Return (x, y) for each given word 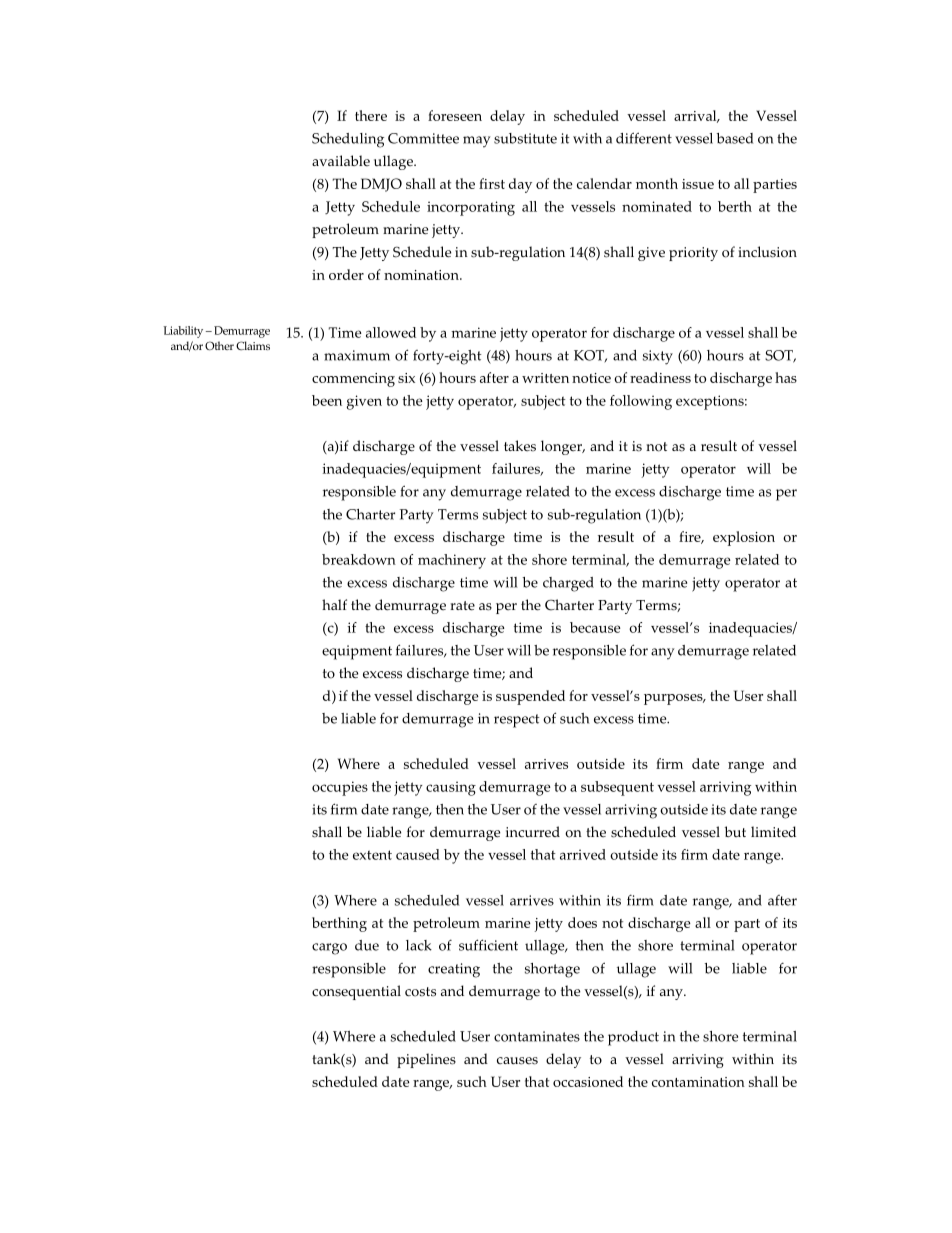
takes (520, 446)
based (735, 138)
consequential (356, 992)
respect (517, 721)
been (327, 400)
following (641, 402)
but (735, 831)
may (477, 142)
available (341, 160)
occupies (340, 788)
